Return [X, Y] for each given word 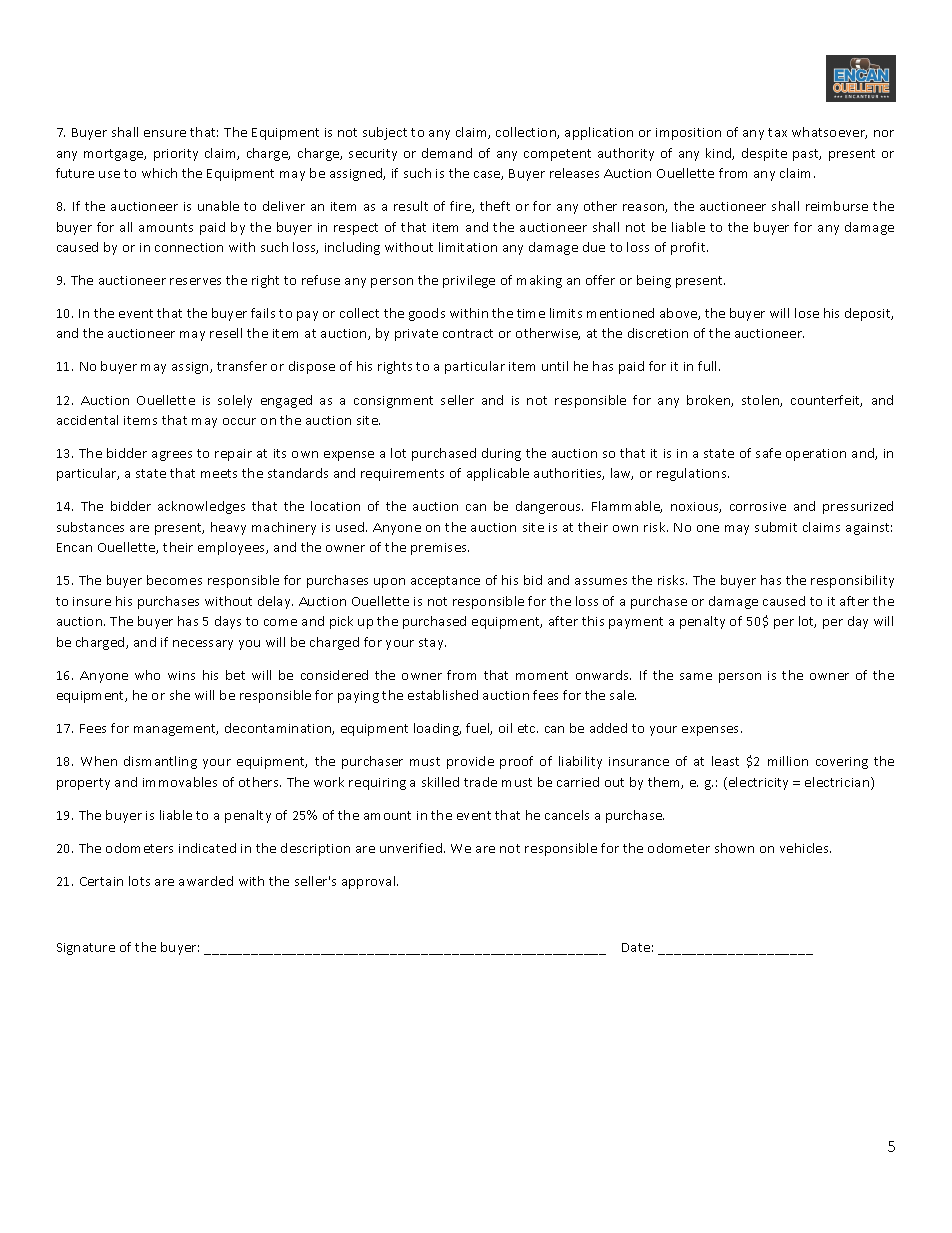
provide [470, 762]
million [788, 761]
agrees [172, 456]
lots [139, 881]
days [228, 622]
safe [768, 453]
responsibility [852, 581]
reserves [195, 281]
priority [176, 155]
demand [447, 153]
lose [807, 313]
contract [468, 333]
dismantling [160, 762]
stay [432, 644]
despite [764, 154]
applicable [498, 474]
